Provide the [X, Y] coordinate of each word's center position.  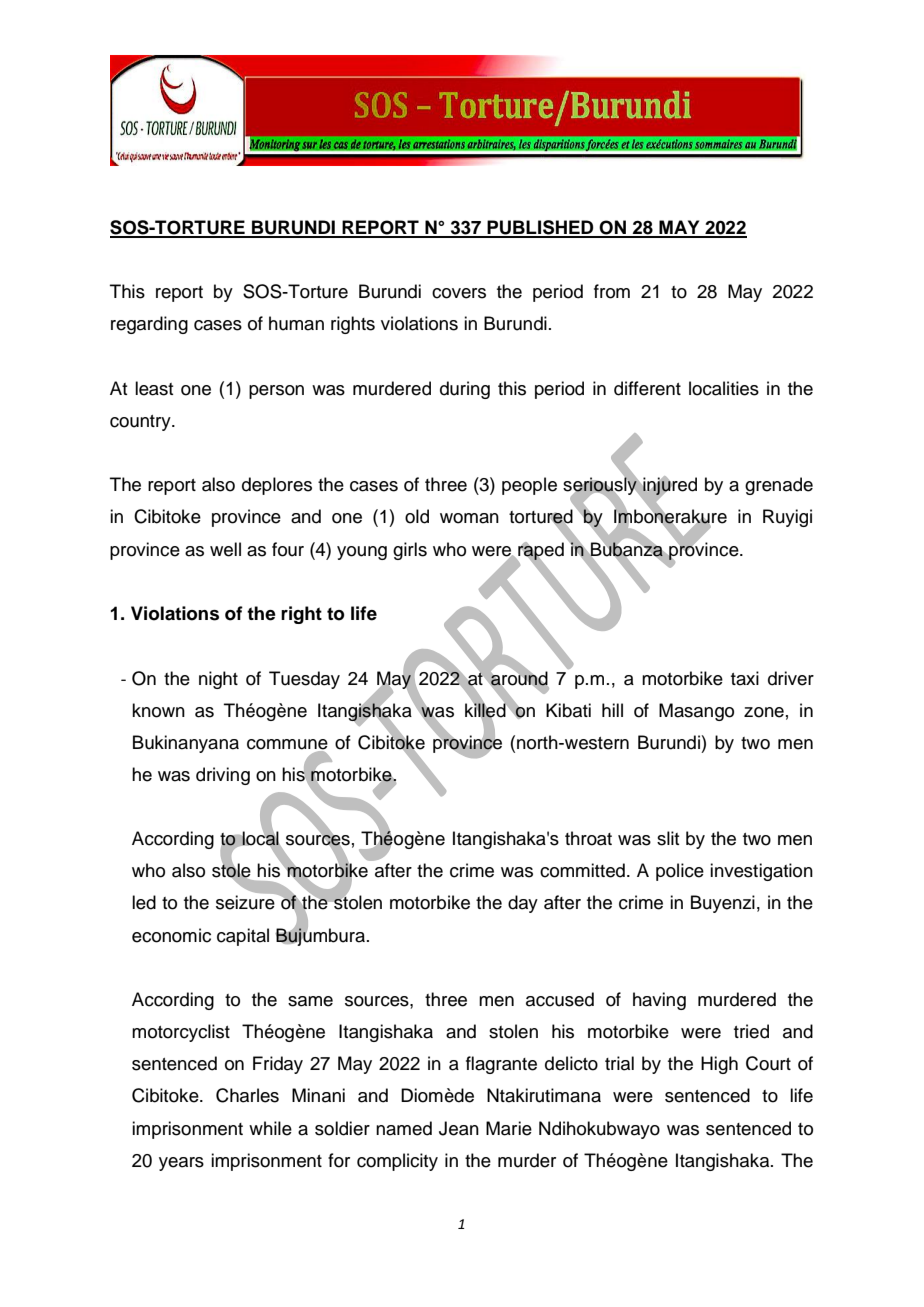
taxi [745, 678]
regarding [149, 325]
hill [612, 710]
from [612, 291]
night [218, 680]
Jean [459, 1128]
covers [459, 293]
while [270, 1128]
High [719, 1065]
